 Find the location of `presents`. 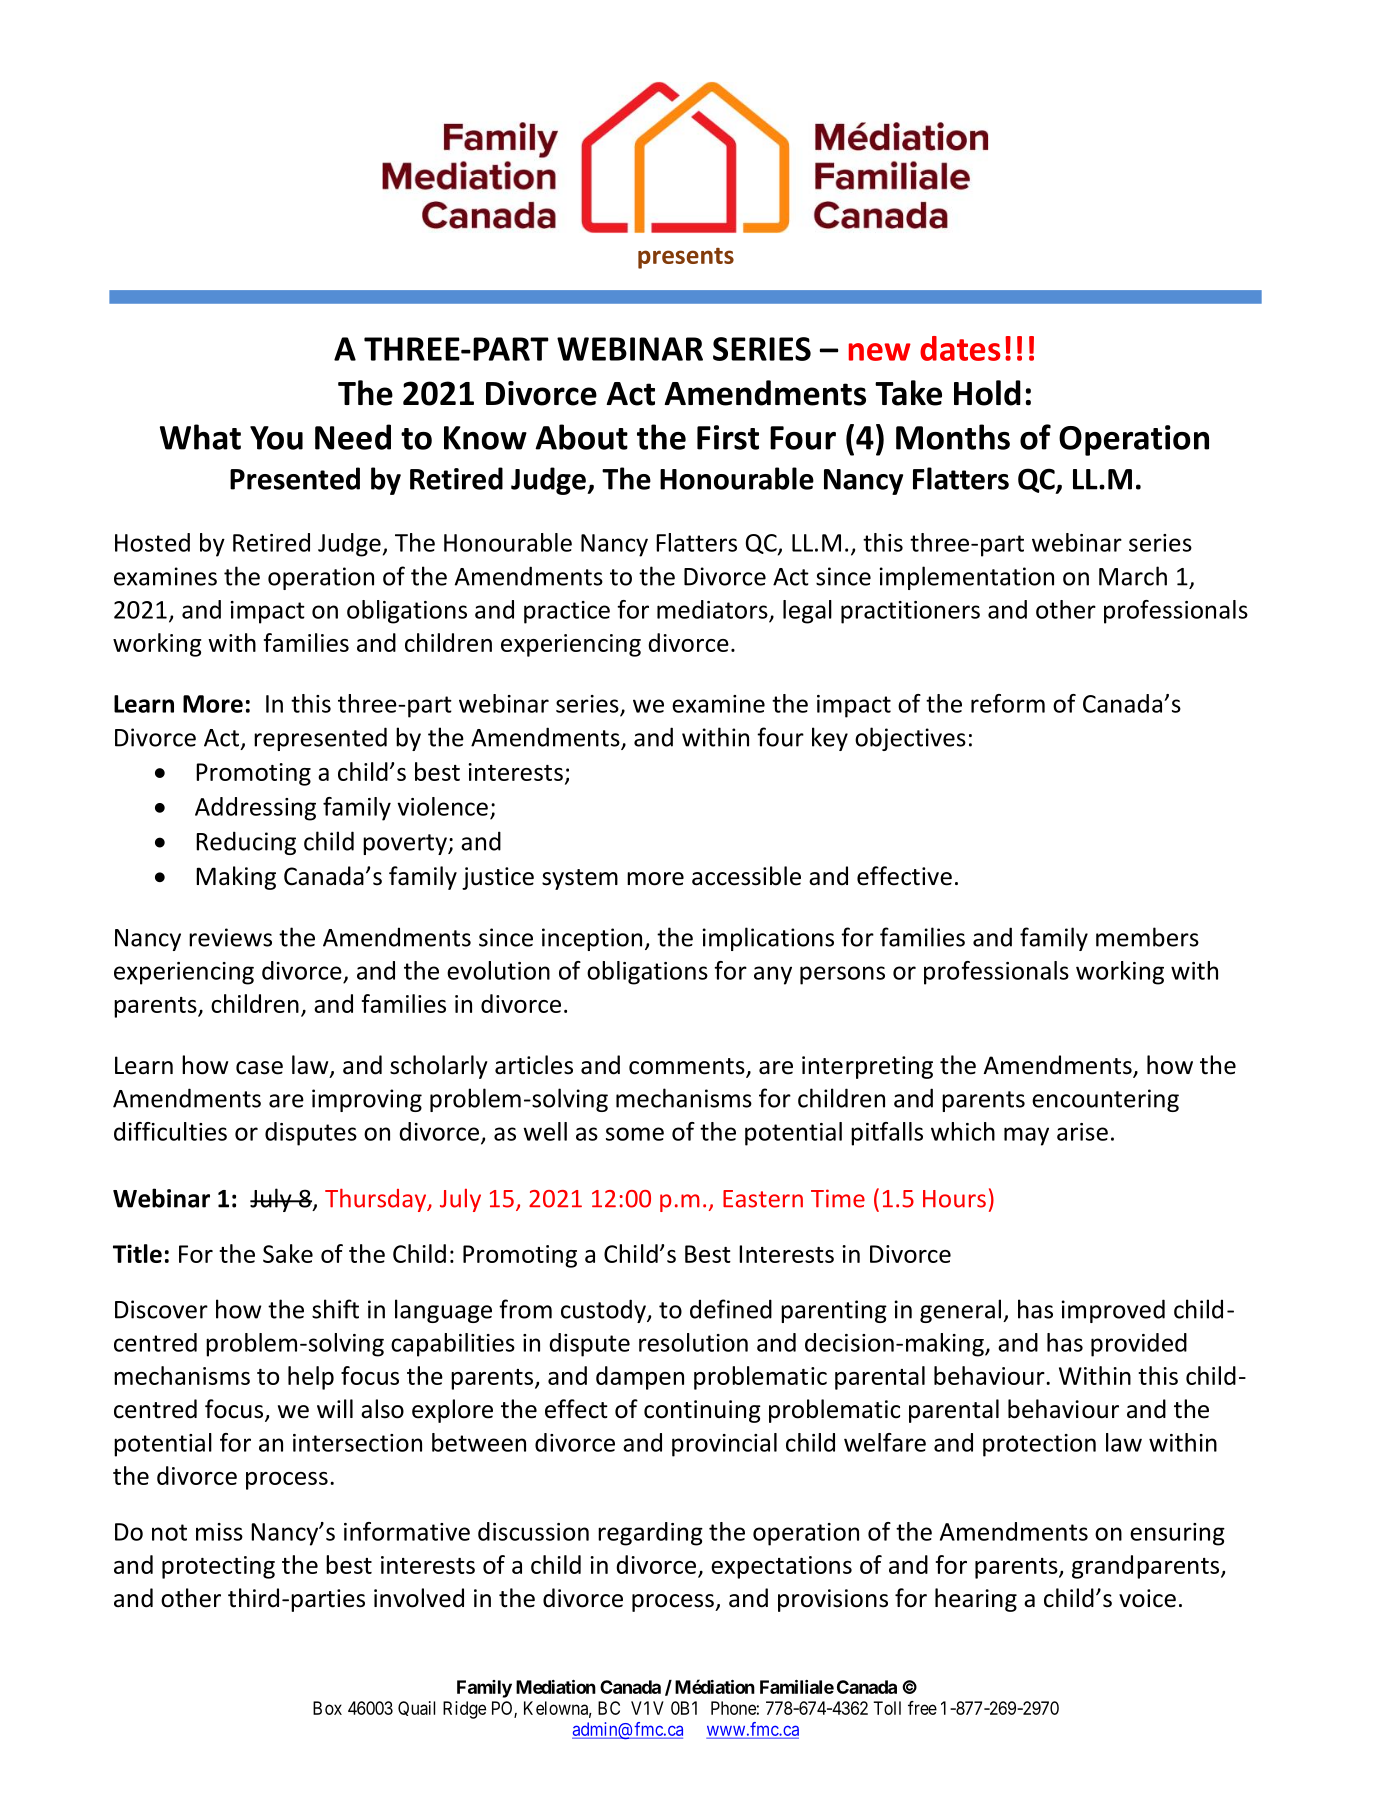

presents is located at coordinates (686, 258).
